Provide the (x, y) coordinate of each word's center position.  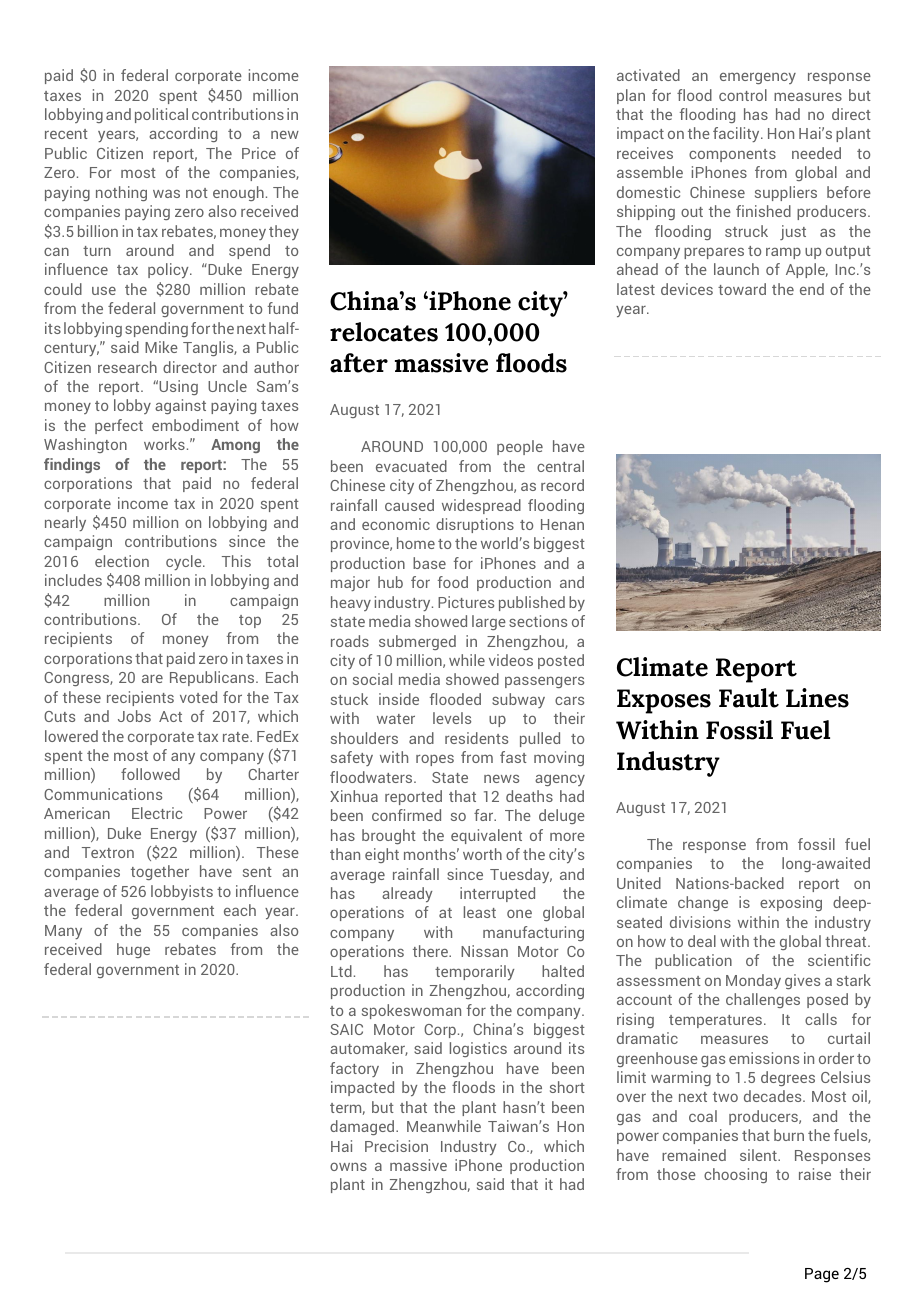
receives (645, 153)
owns (348, 1166)
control (743, 95)
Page (822, 1275)
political (161, 115)
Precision (396, 1146)
